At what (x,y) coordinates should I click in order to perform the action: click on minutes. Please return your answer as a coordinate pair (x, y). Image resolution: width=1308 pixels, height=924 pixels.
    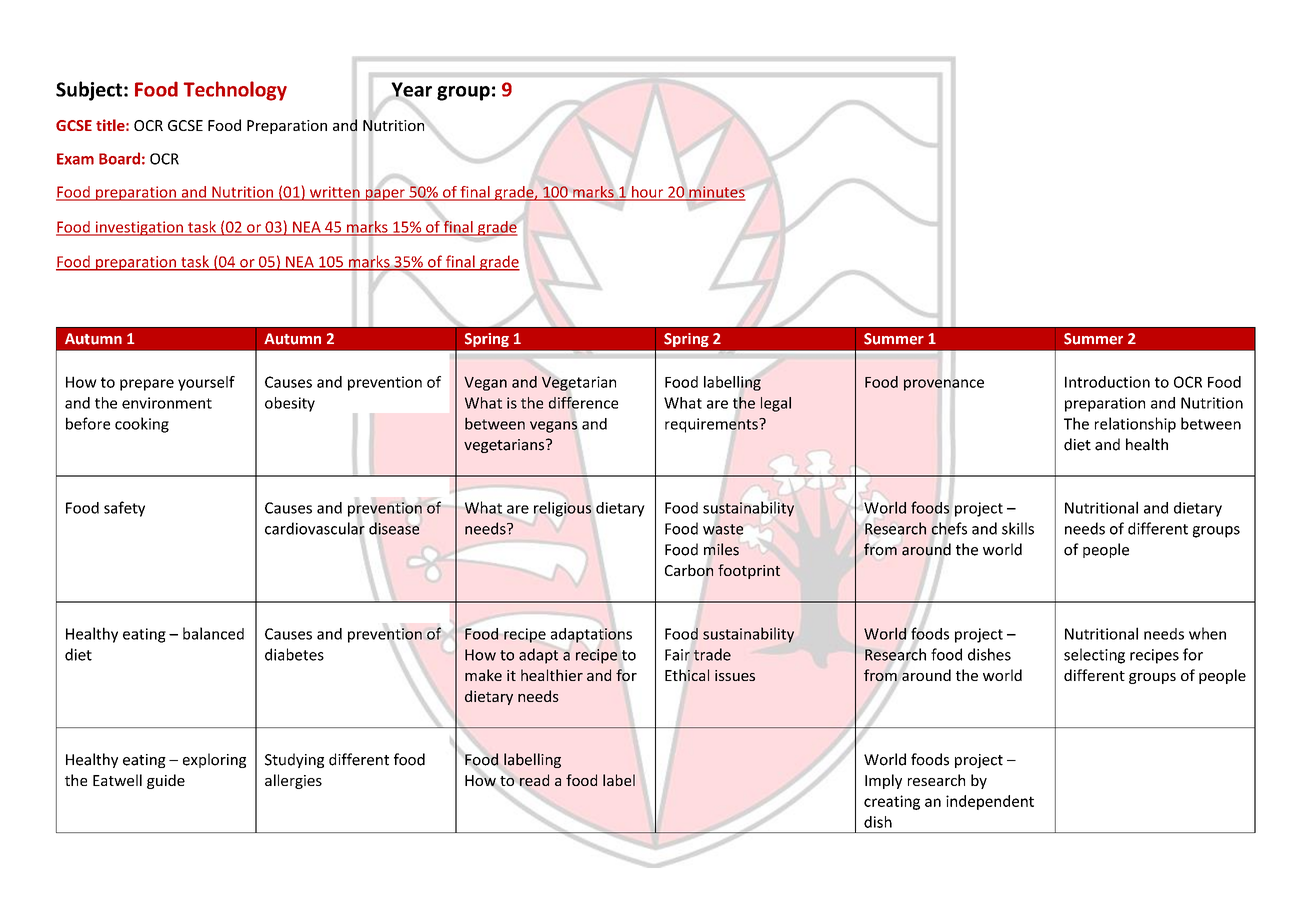
    Looking at the image, I should click on (716, 193).
